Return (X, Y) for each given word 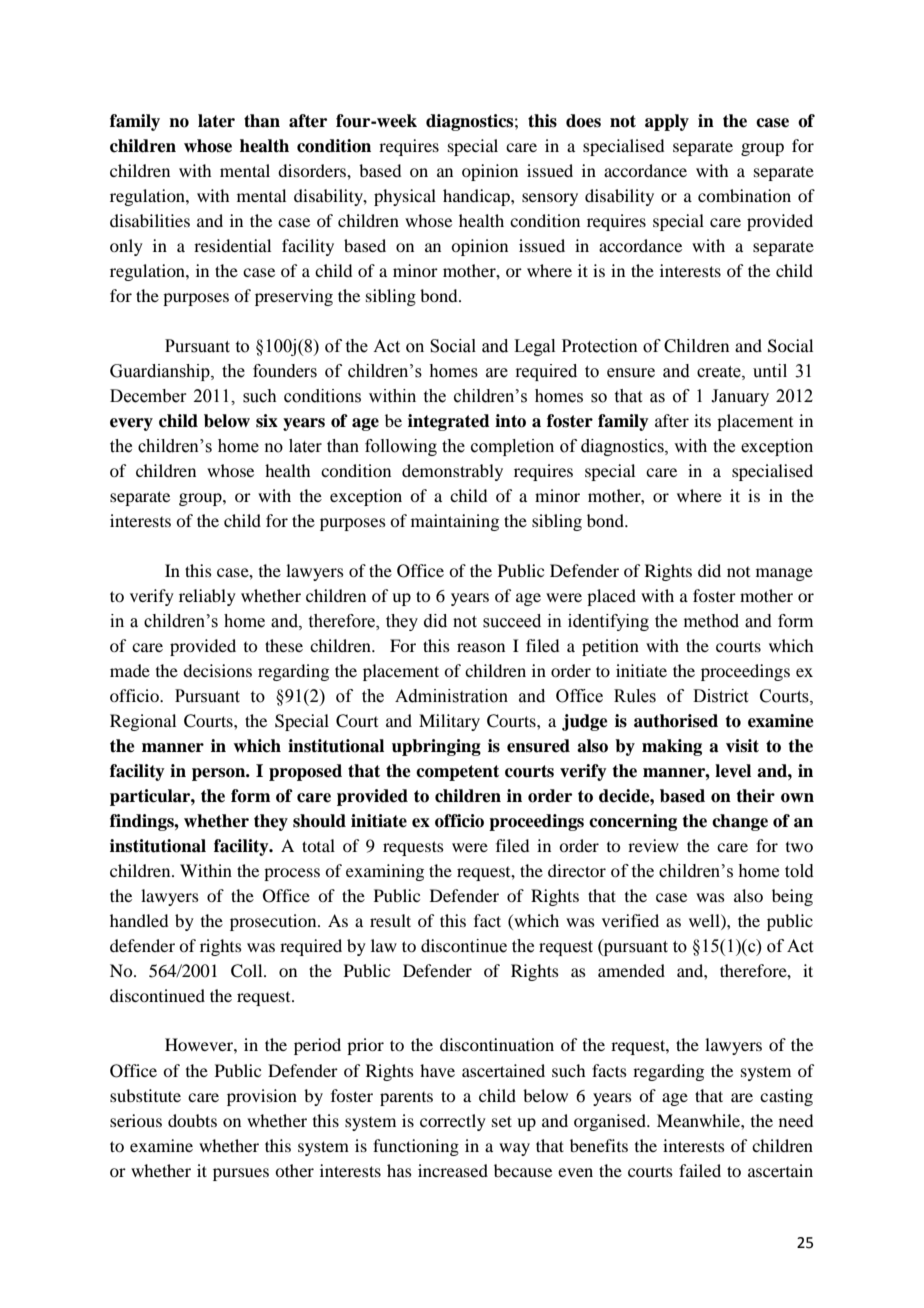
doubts (192, 1120)
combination (744, 195)
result (390, 920)
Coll (248, 971)
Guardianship (161, 372)
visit (742, 746)
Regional (143, 722)
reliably (207, 597)
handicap (477, 197)
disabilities (150, 220)
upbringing (436, 747)
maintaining (455, 522)
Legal (534, 347)
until (770, 371)
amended (631, 970)
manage (784, 574)
